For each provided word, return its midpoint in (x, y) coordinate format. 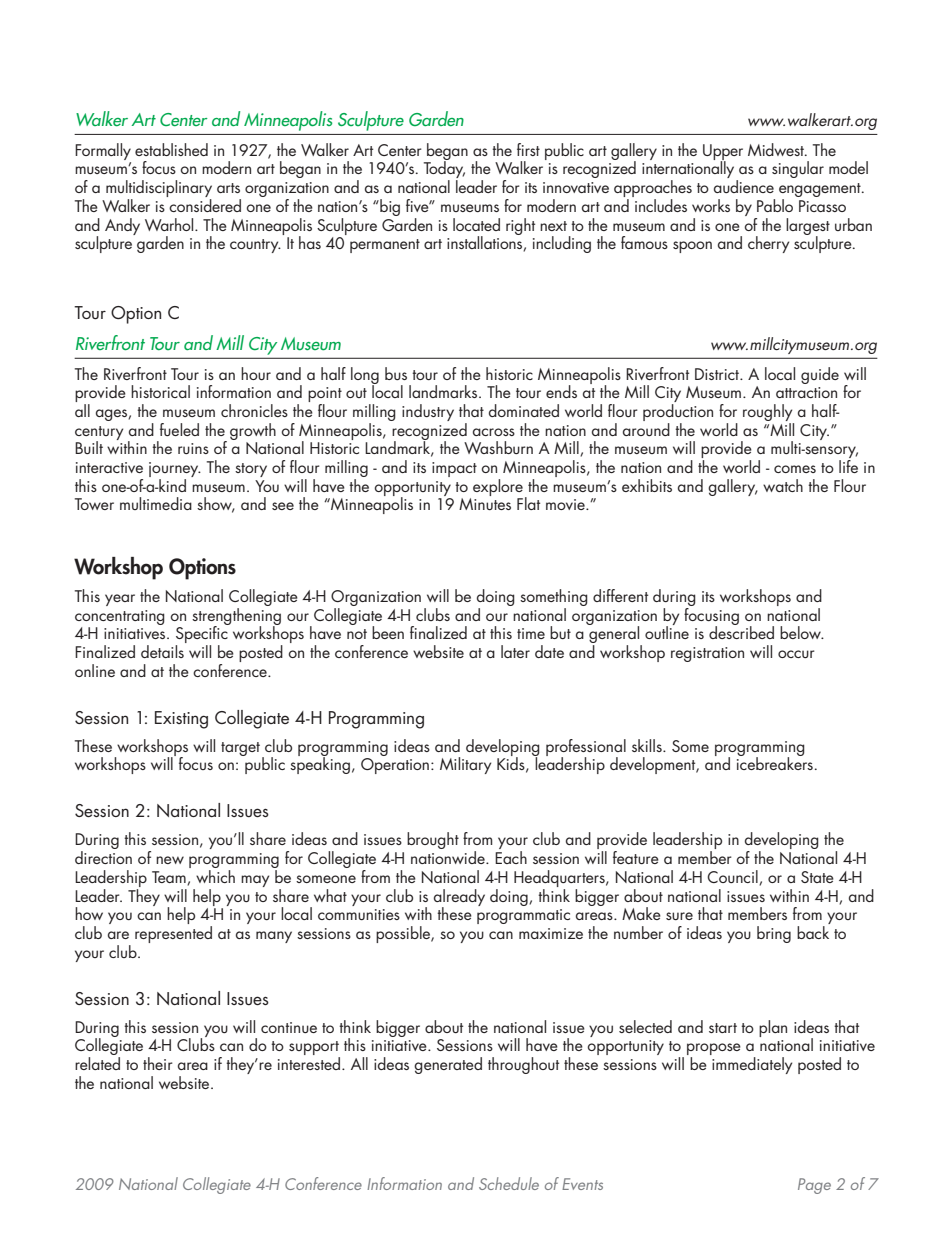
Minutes (485, 504)
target (242, 750)
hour (256, 373)
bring (774, 934)
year (120, 600)
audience (744, 186)
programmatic (523, 916)
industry (428, 412)
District (718, 374)
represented (173, 934)
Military (465, 765)
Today (444, 170)
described (741, 631)
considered (205, 205)
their (158, 1063)
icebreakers (775, 762)
